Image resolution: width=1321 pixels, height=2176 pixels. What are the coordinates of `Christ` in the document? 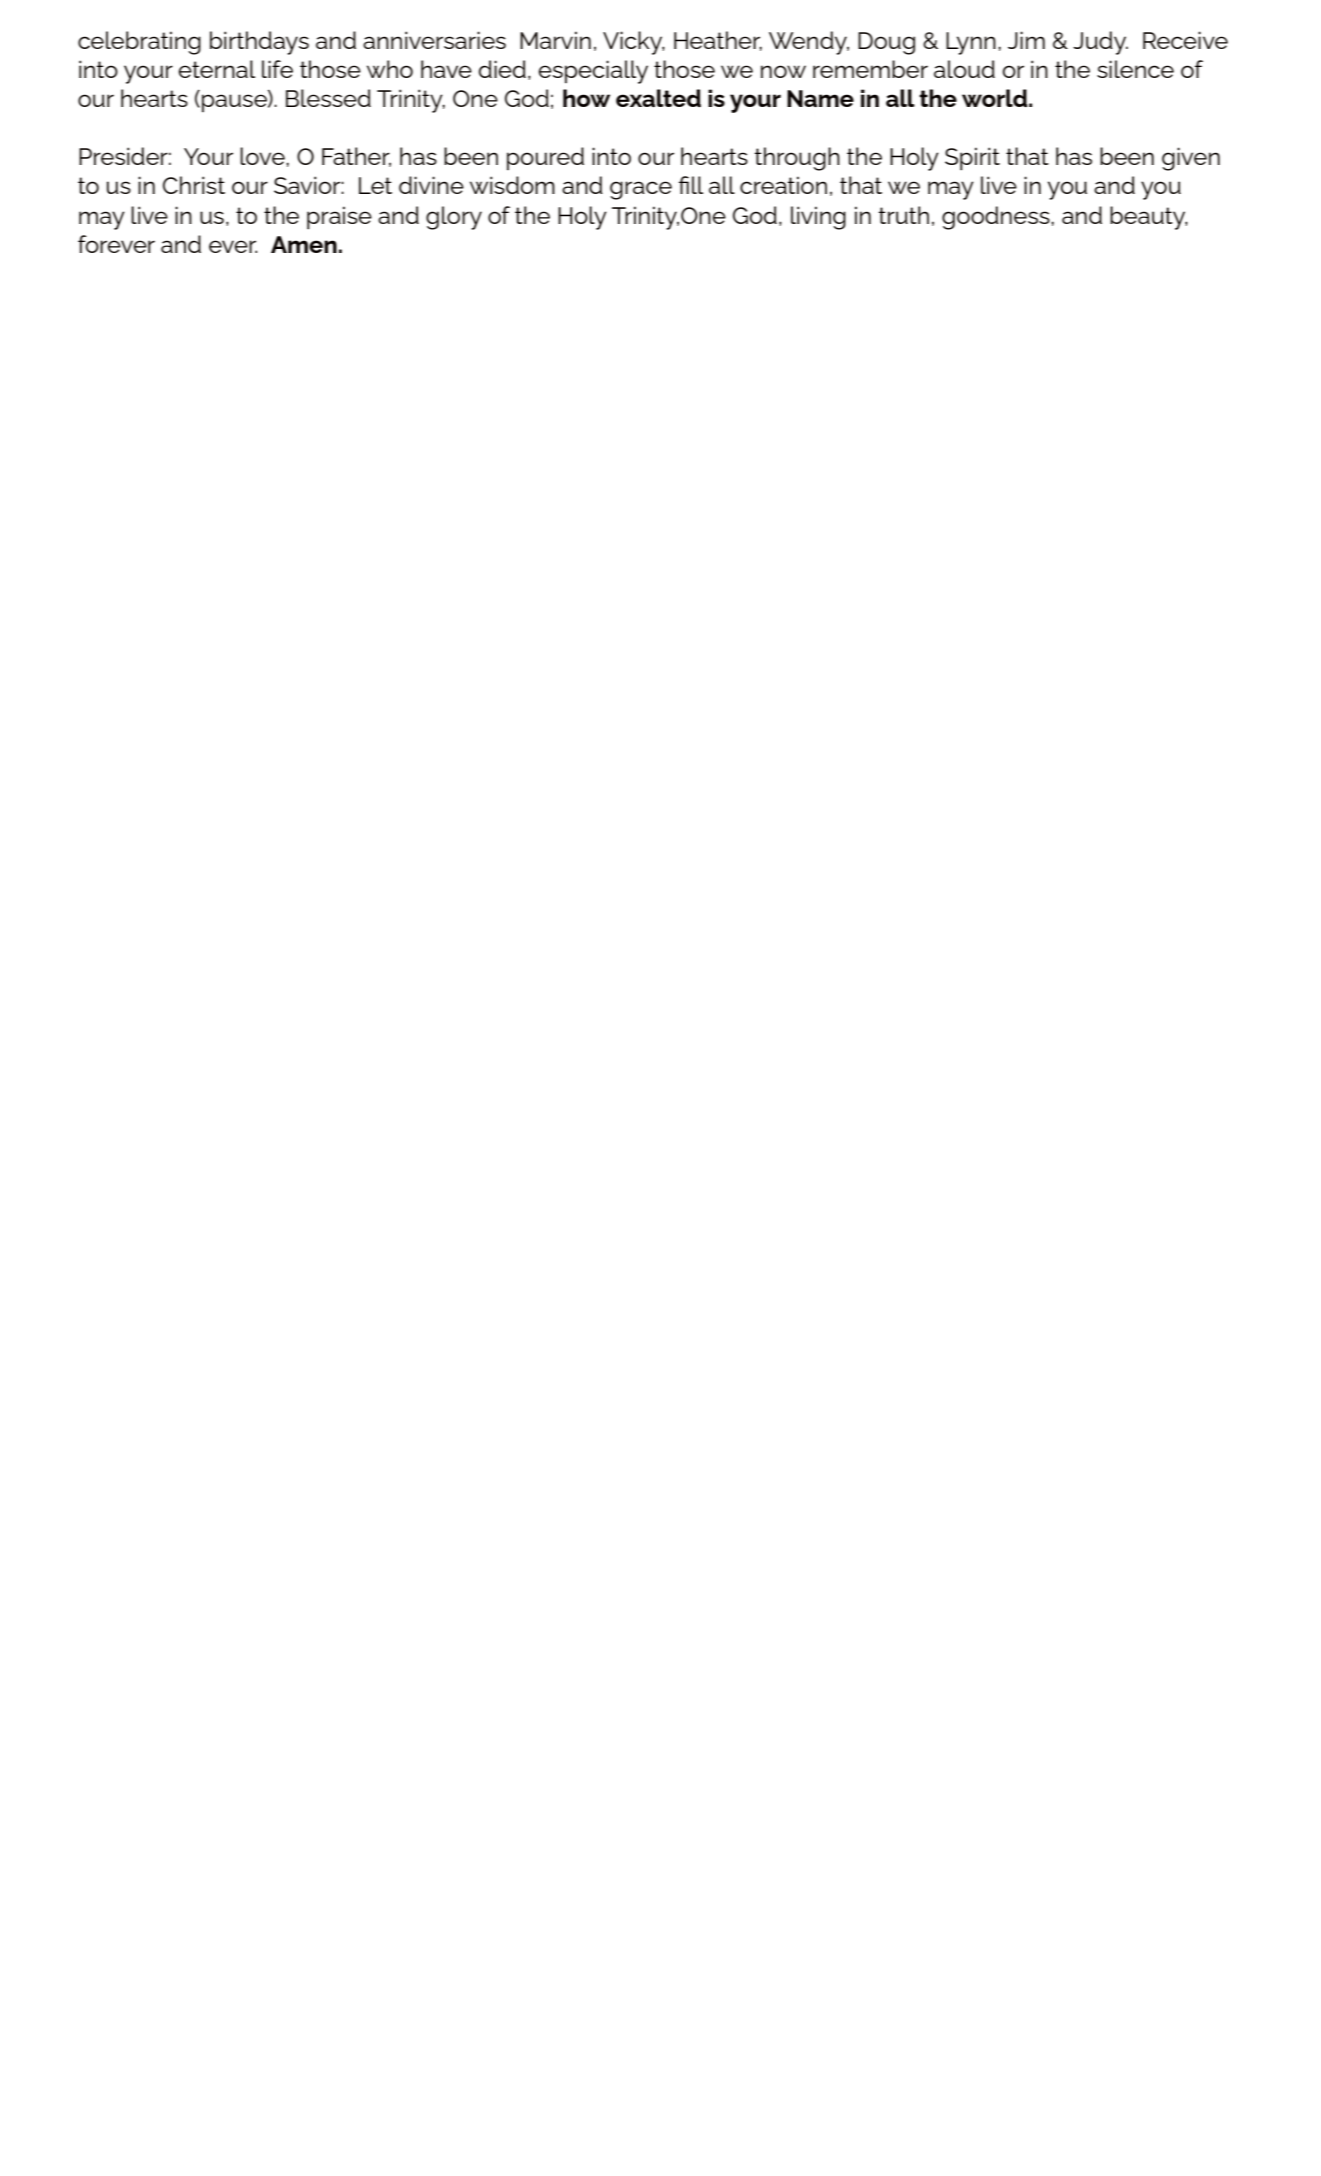 It's located at (194, 185).
